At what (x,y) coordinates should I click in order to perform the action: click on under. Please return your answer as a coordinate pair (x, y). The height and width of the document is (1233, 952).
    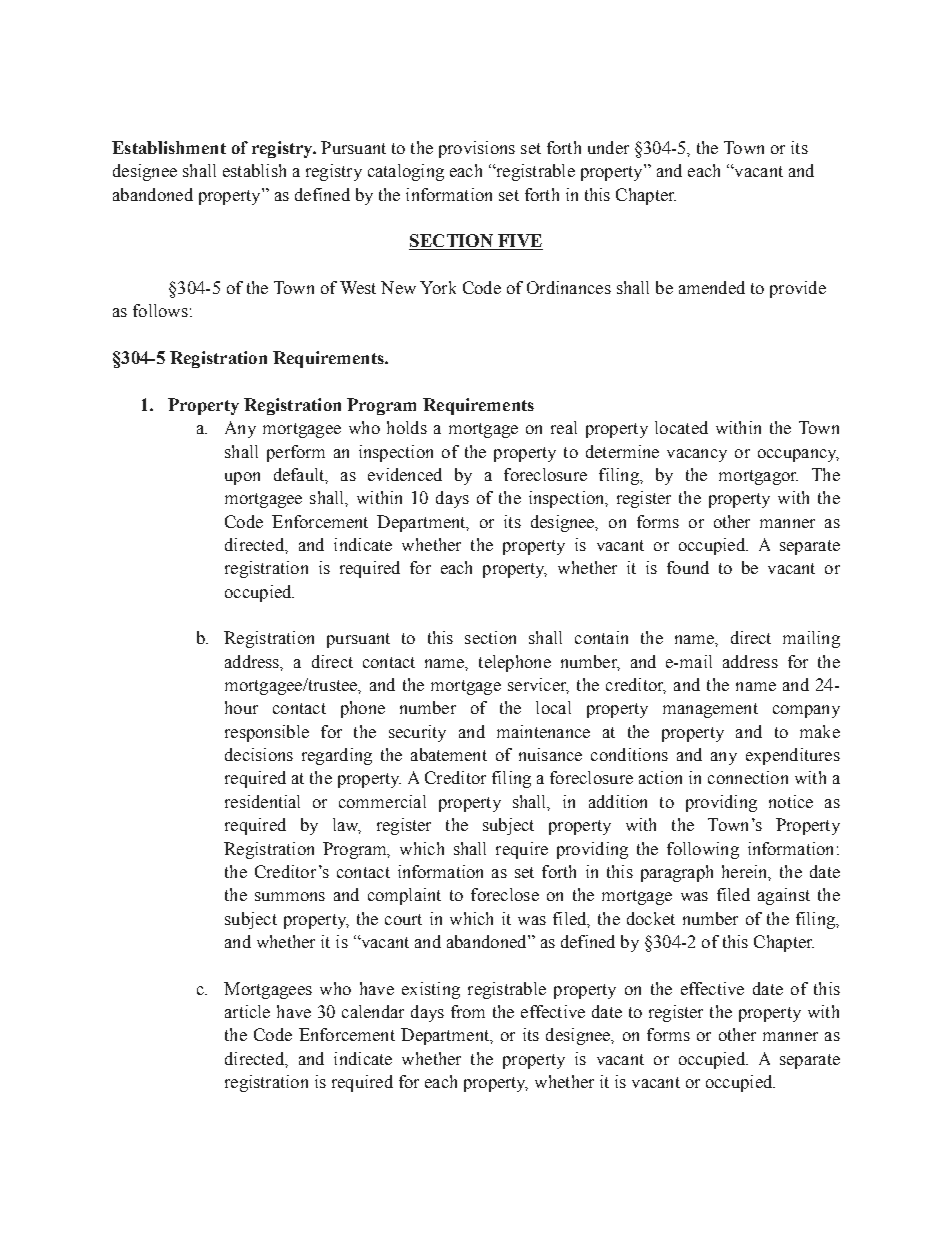
    Looking at the image, I should click on (608, 147).
